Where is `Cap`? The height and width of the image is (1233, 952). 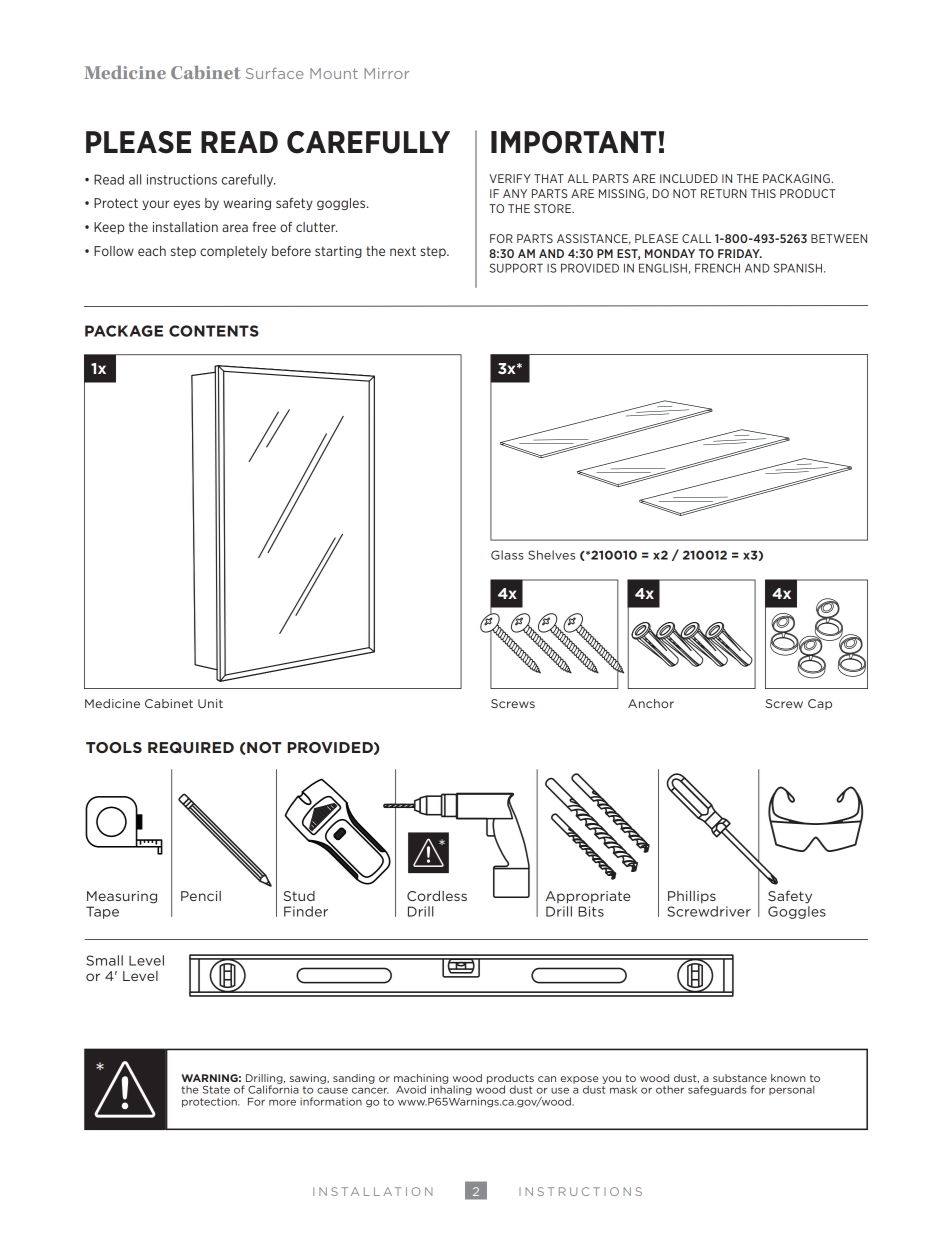
Cap is located at coordinates (820, 704).
